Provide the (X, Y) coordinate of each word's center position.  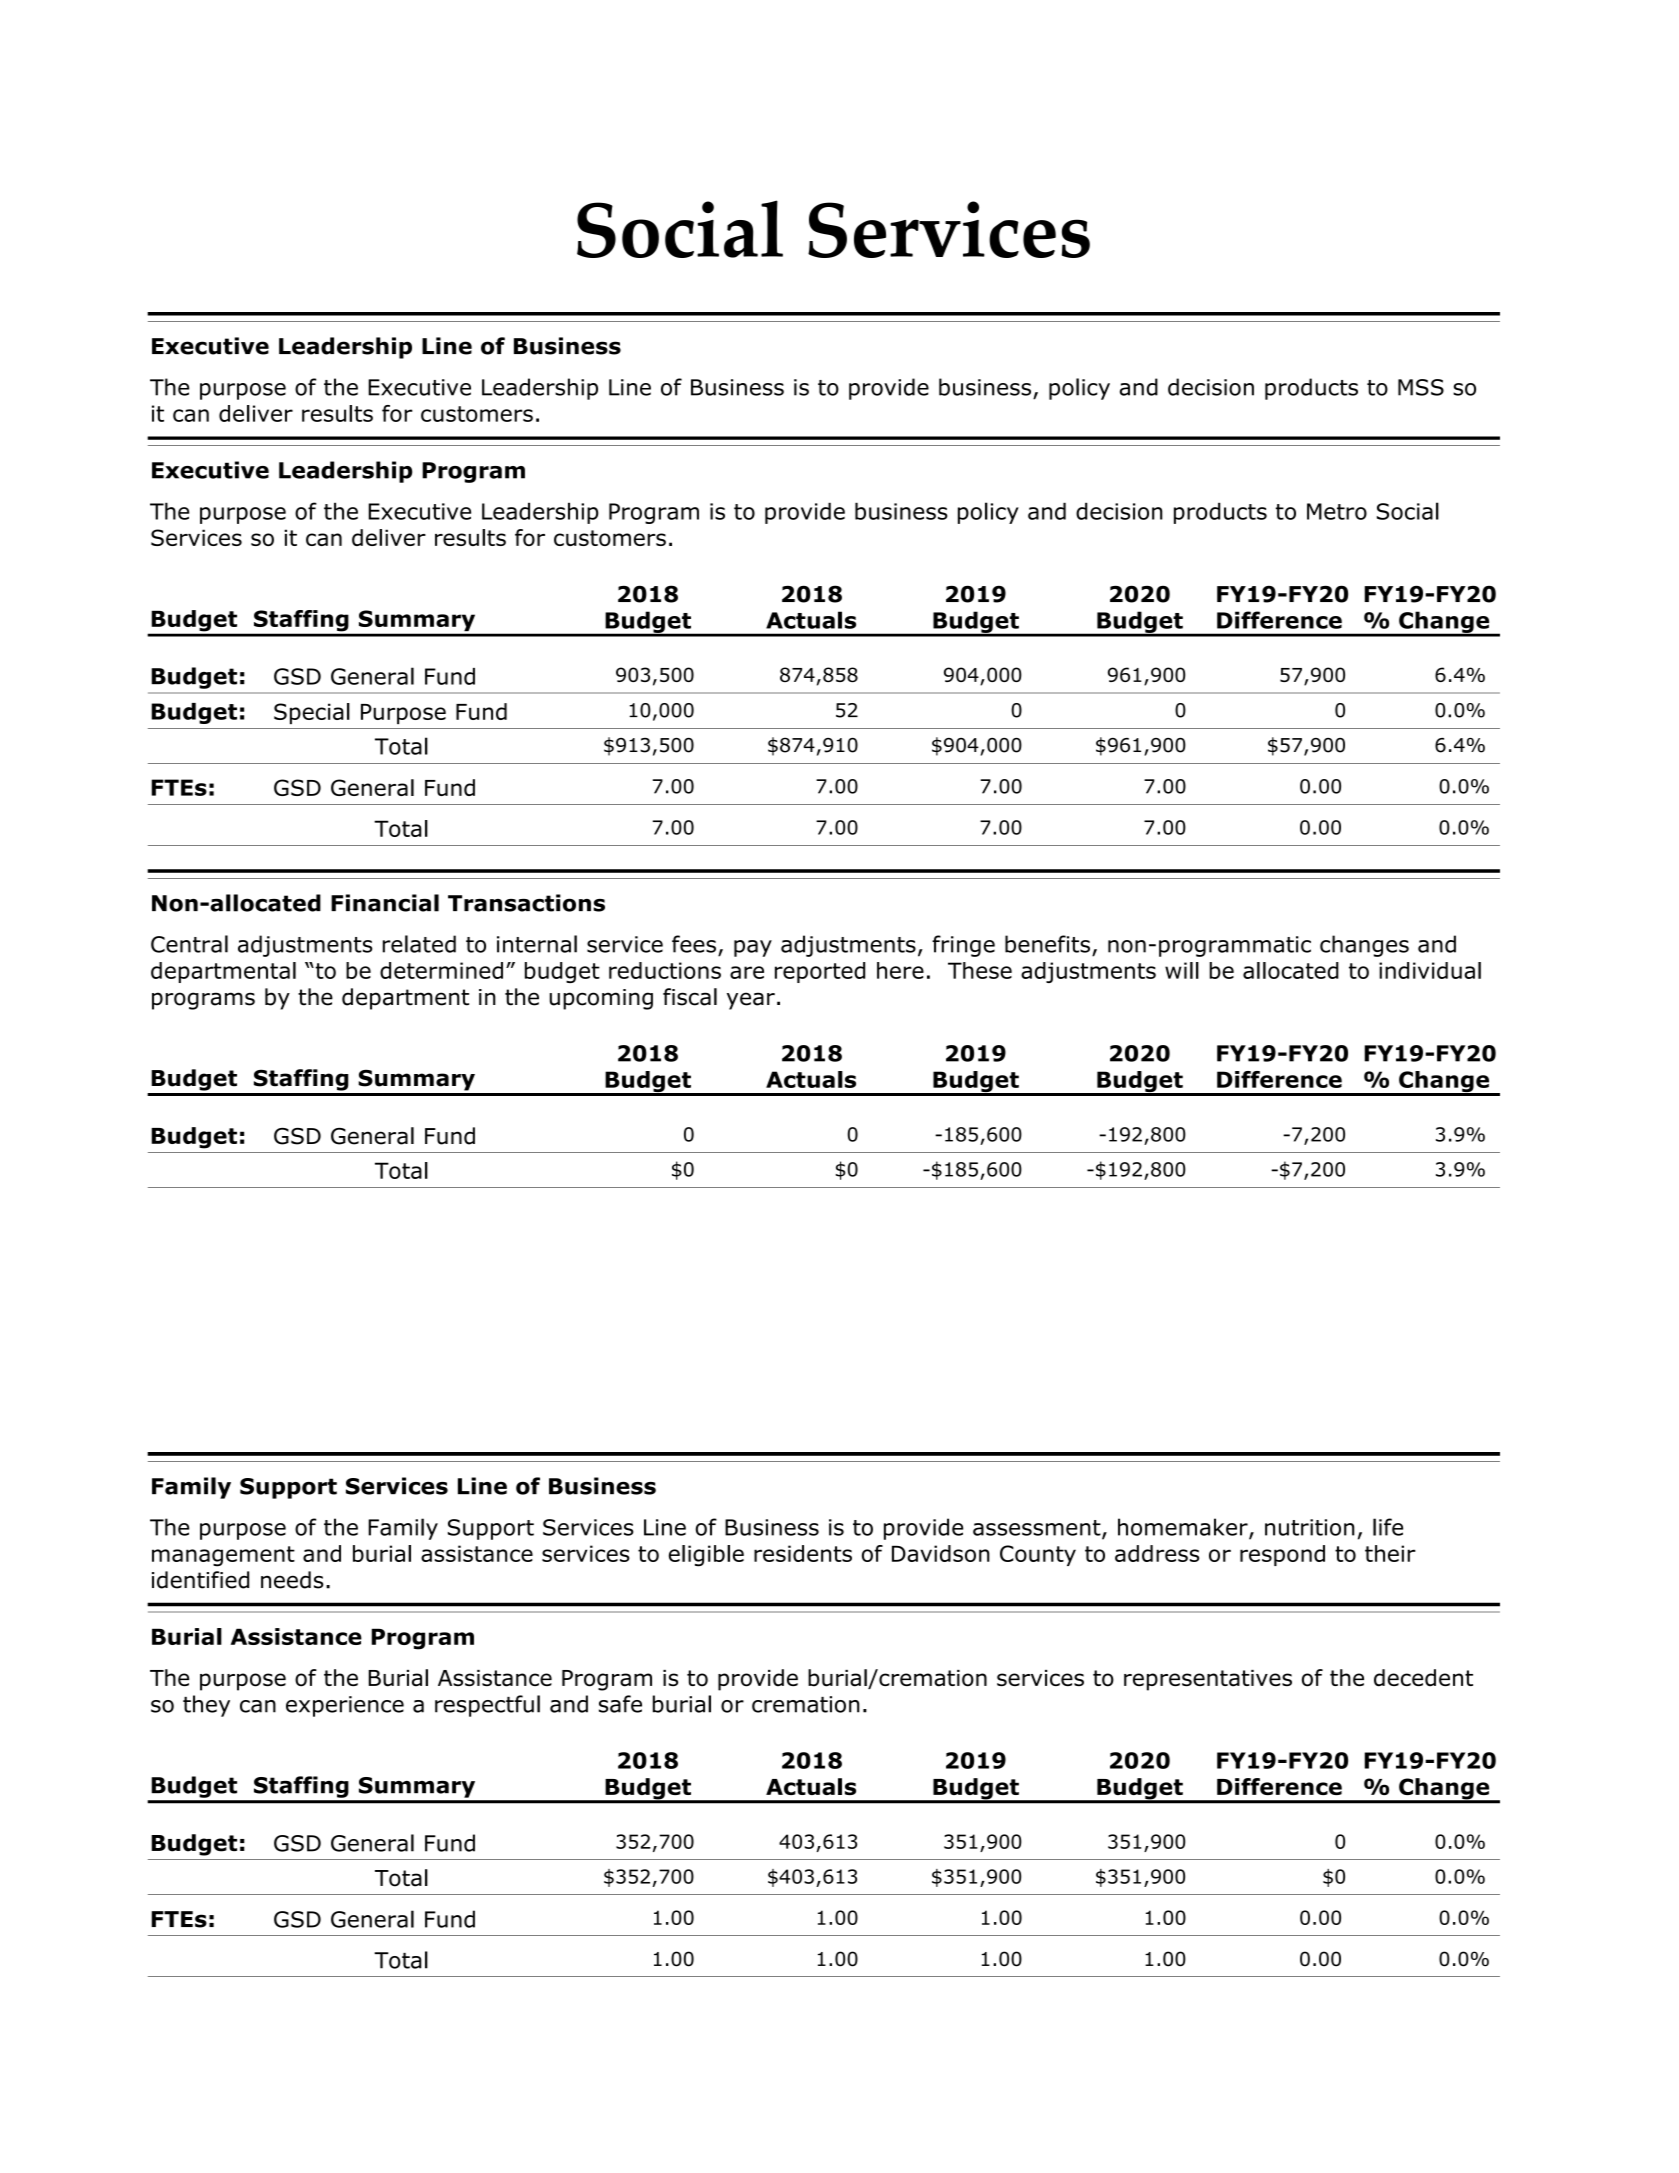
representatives (1208, 1680)
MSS (1421, 387)
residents (803, 1553)
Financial (385, 903)
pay (753, 948)
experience (345, 1706)
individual (1430, 970)
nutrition (1310, 1527)
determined (441, 970)
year (751, 1001)
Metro (1337, 511)
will (1182, 970)
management (223, 1556)
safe (620, 1704)
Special (312, 713)
